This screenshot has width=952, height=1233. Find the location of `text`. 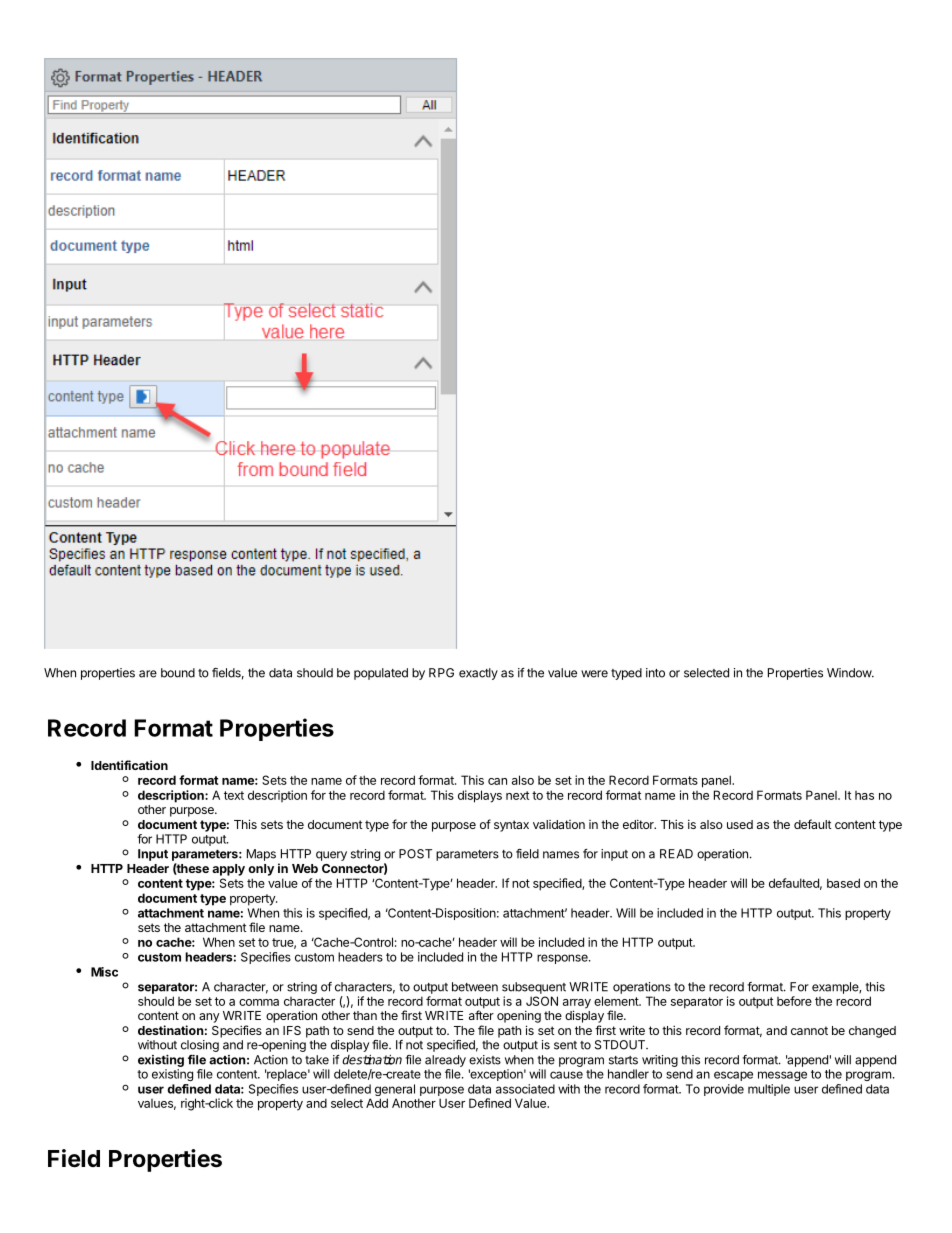

text is located at coordinates (234, 795).
